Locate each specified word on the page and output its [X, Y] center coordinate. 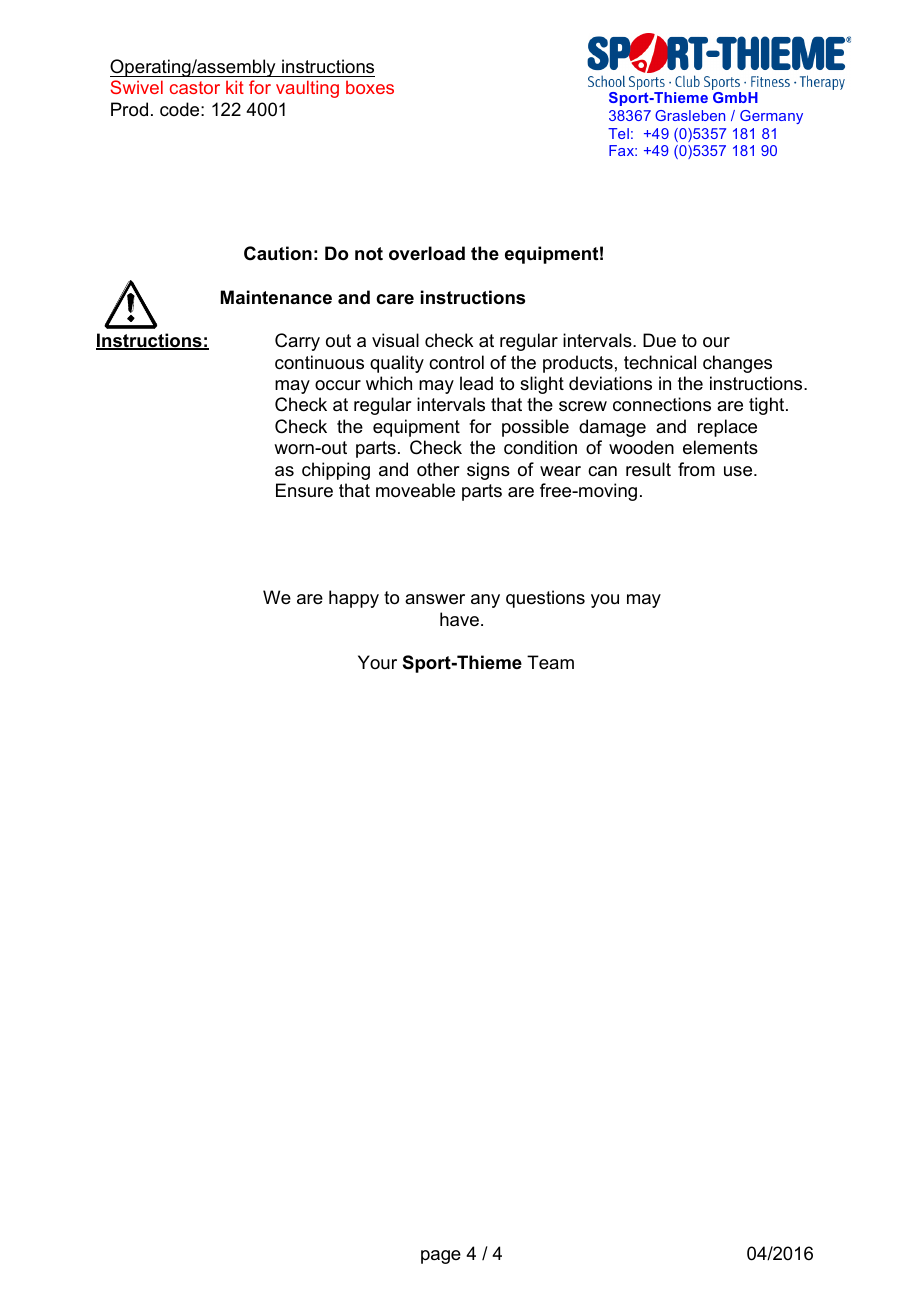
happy [354, 599]
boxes [370, 87]
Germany [771, 117]
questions [545, 599]
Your [377, 662]
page [441, 1257]
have [459, 619]
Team [550, 662]
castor [195, 87]
